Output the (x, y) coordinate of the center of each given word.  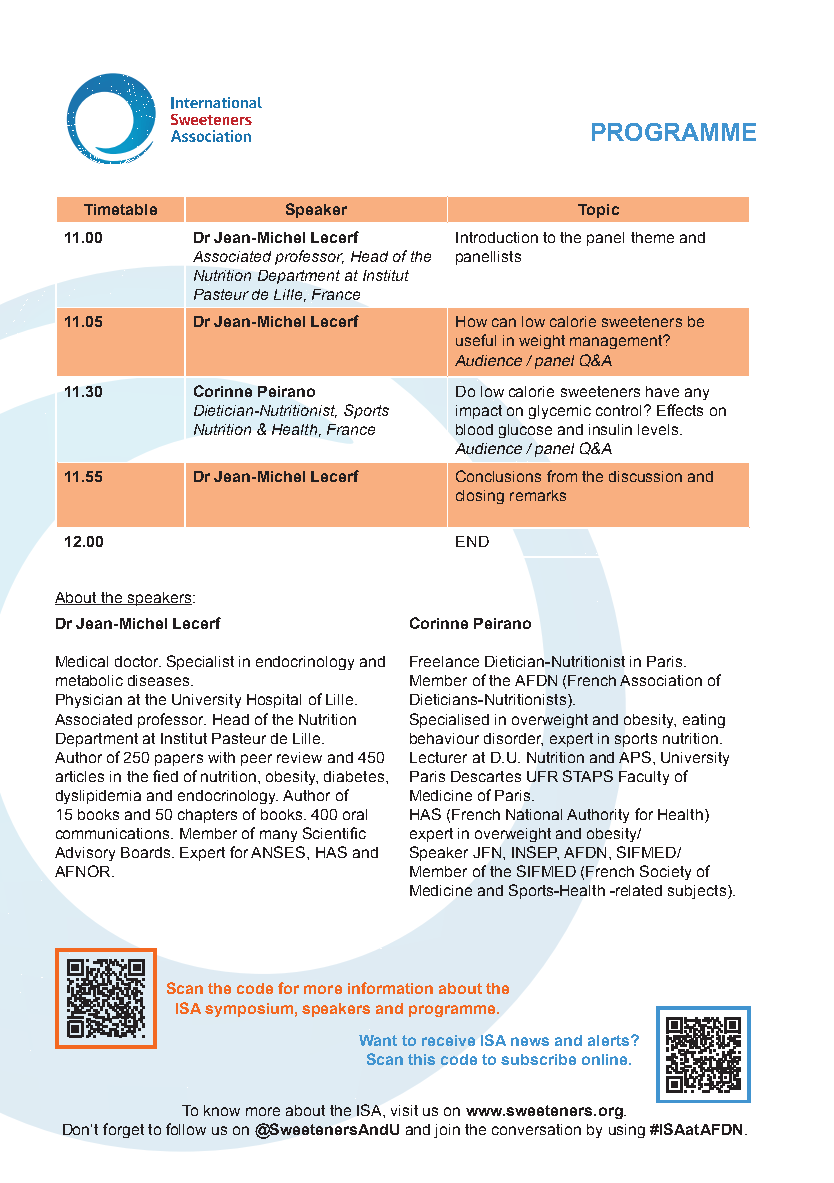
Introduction (497, 237)
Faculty (644, 778)
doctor (138, 661)
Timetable (120, 209)
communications (114, 833)
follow (186, 1129)
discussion (645, 476)
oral (355, 814)
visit (404, 1110)
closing (480, 497)
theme (652, 237)
